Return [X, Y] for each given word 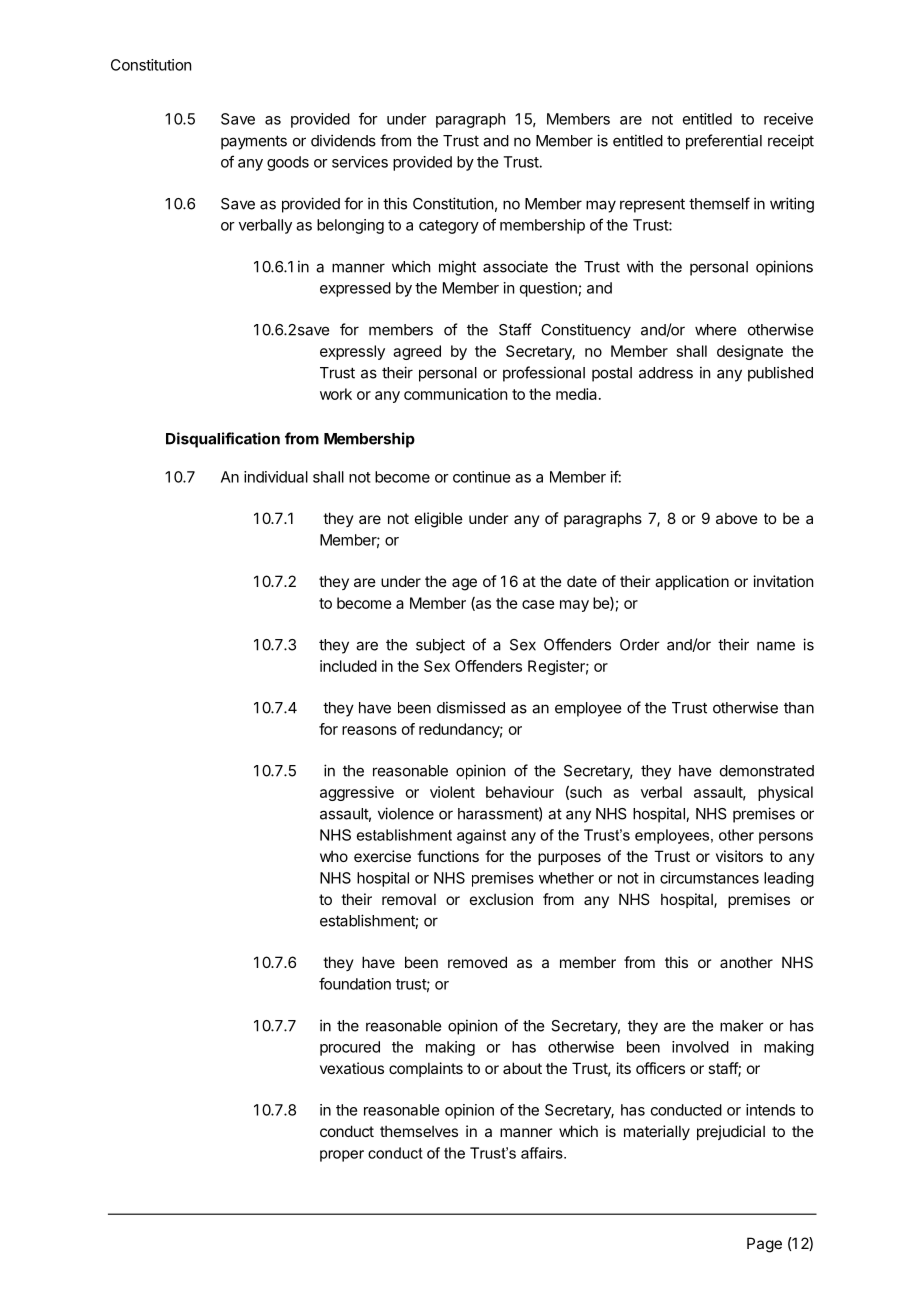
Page [764, 1245]
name [776, 646]
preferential [724, 142]
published [780, 374]
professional [544, 374]
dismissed [471, 707]
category [449, 227]
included [348, 666]
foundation [355, 983]
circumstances [709, 878]
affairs [543, 1153]
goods [288, 163]
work [336, 394]
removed [477, 962]
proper [342, 1156]
